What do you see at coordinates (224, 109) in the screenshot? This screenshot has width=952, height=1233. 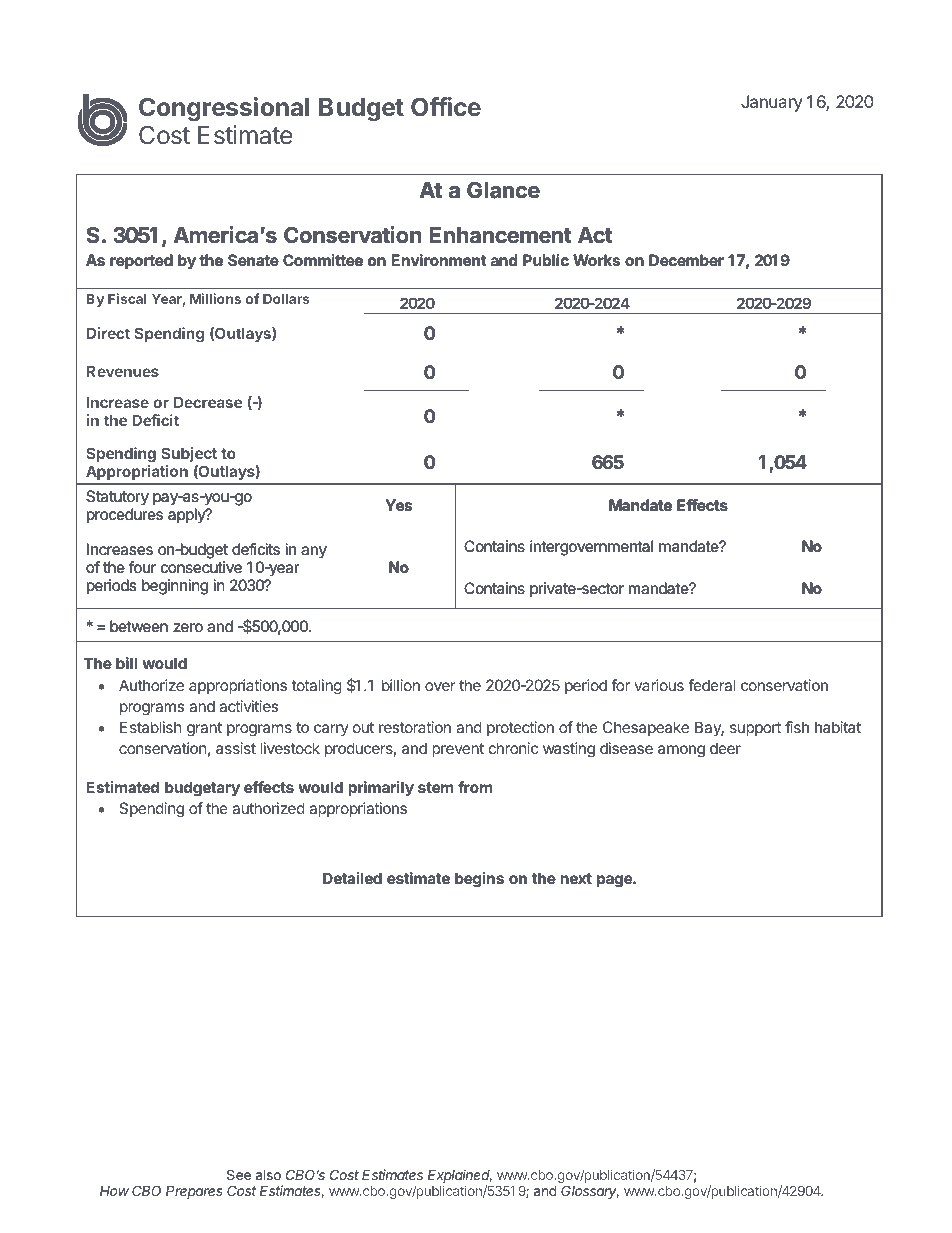 I see `Congressional` at bounding box center [224, 109].
